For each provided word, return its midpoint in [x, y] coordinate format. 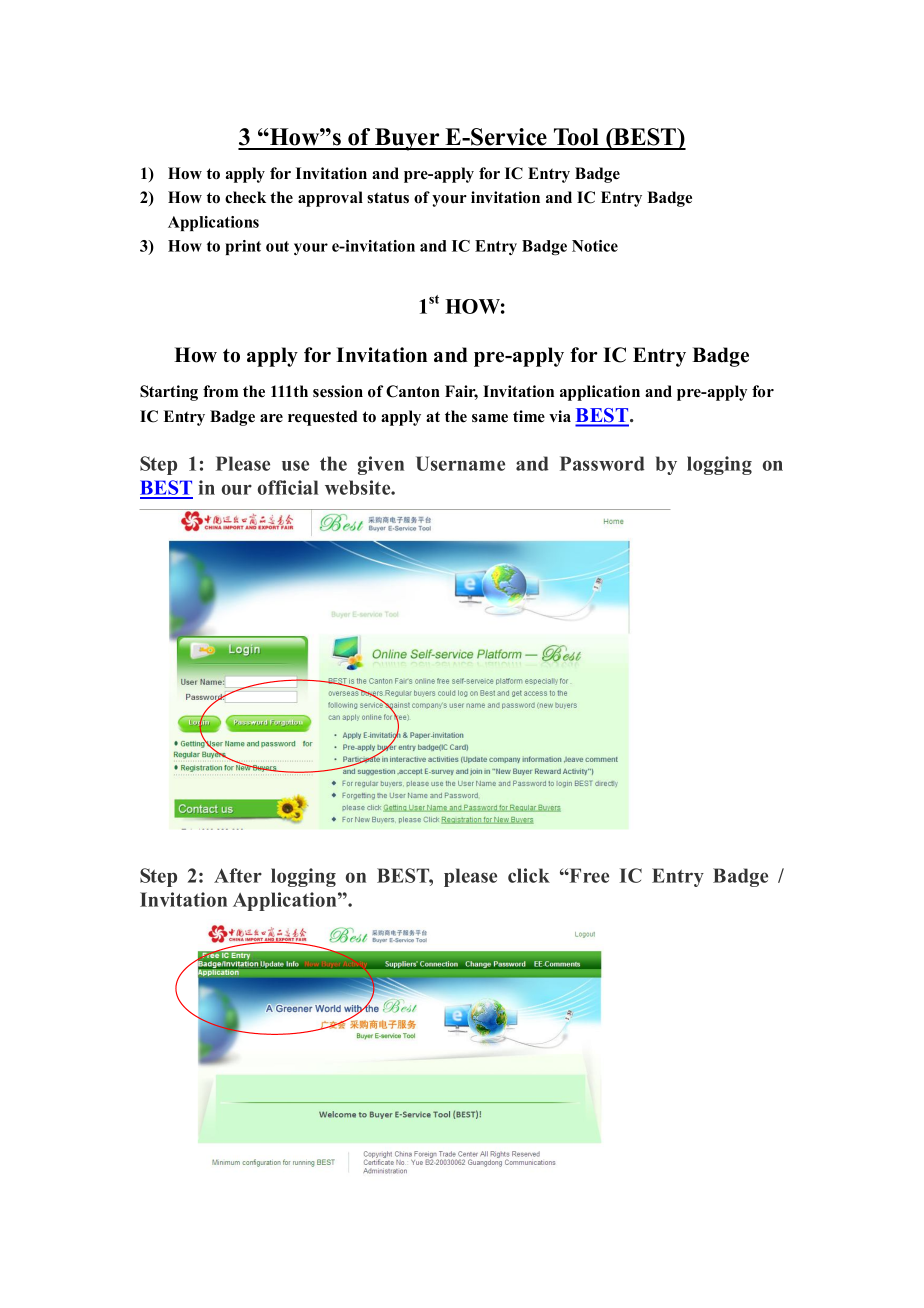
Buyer [407, 139]
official [288, 487]
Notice [595, 246]
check [245, 197]
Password [602, 463]
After [238, 875]
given [381, 465]
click [529, 875]
